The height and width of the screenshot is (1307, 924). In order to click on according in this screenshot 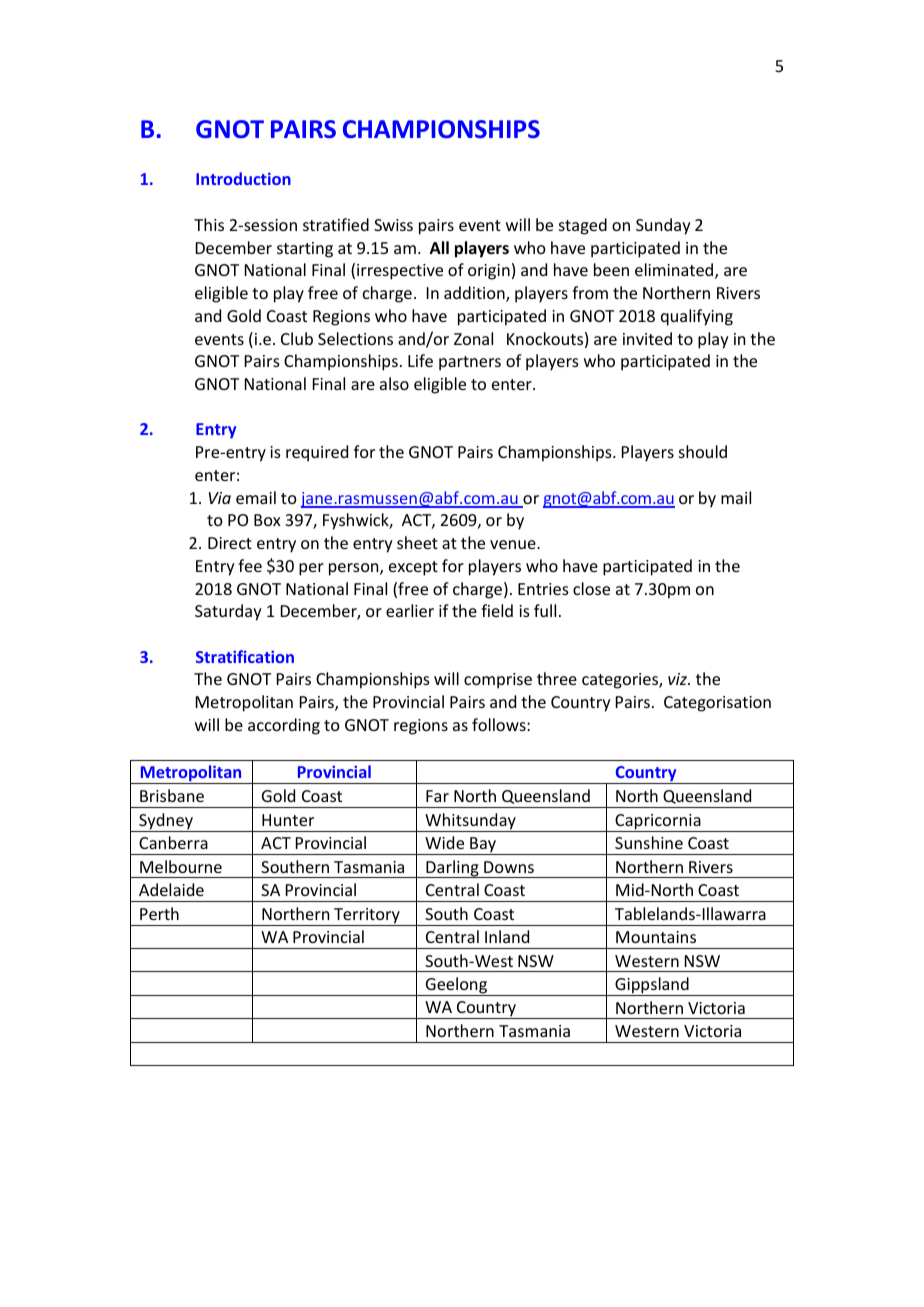, I will do `click(284, 726)`.
